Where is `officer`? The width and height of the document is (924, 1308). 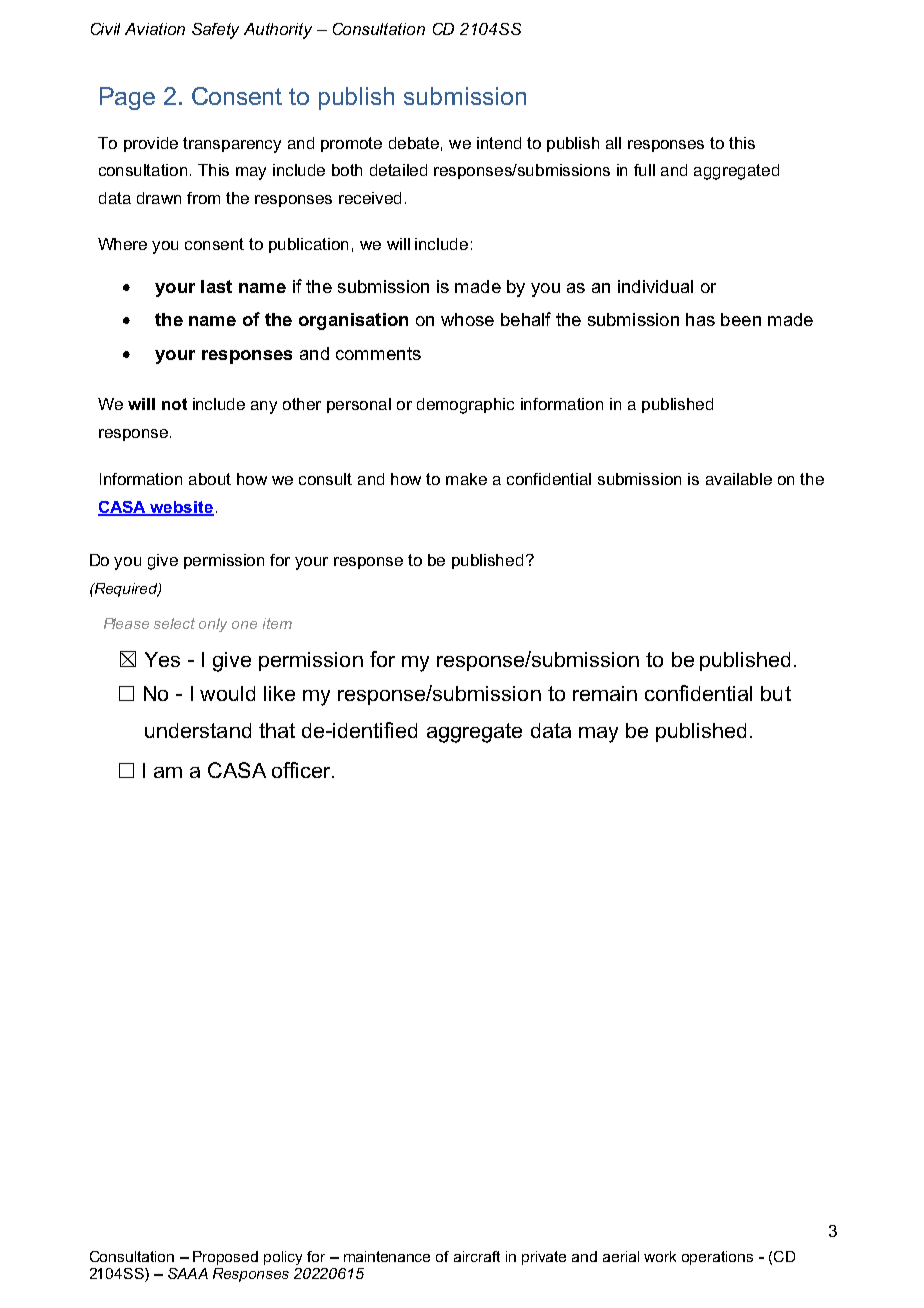 officer is located at coordinates (302, 770).
